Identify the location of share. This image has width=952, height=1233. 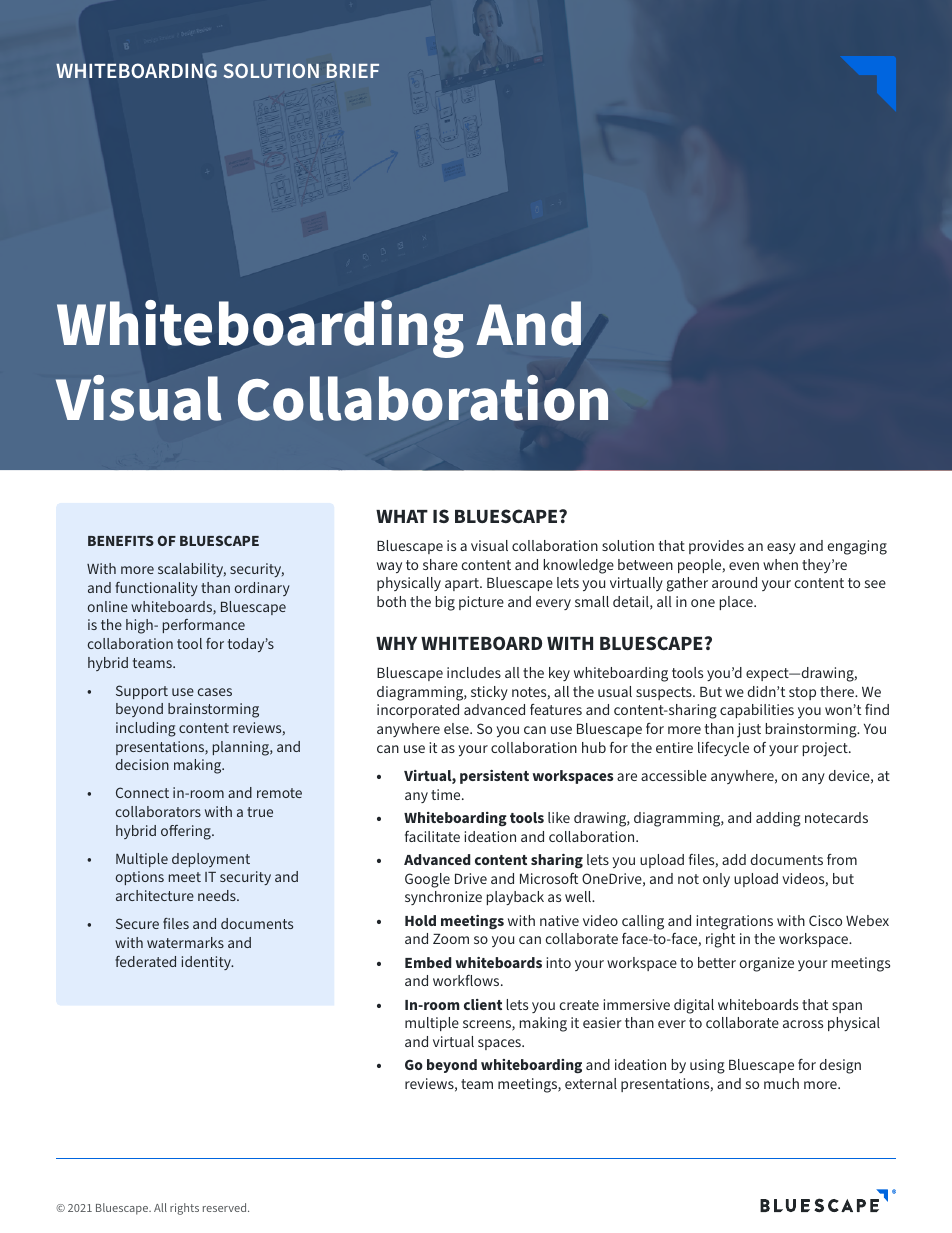
(440, 564).
